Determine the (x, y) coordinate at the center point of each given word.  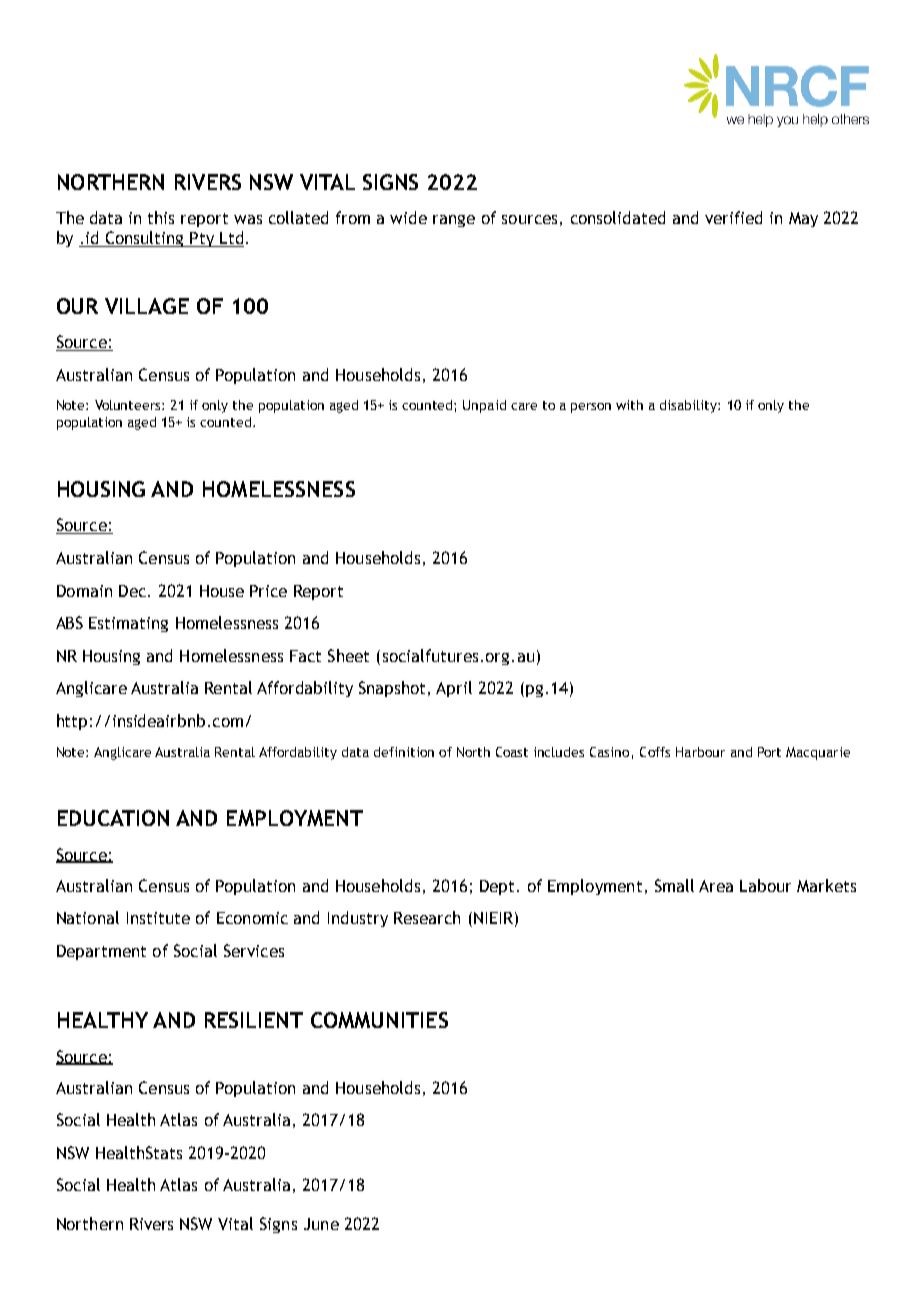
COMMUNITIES (379, 1020)
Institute (158, 918)
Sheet (348, 655)
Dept (499, 887)
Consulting (144, 239)
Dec (132, 591)
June (321, 1224)
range (454, 221)
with (629, 405)
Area (716, 886)
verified (733, 217)
